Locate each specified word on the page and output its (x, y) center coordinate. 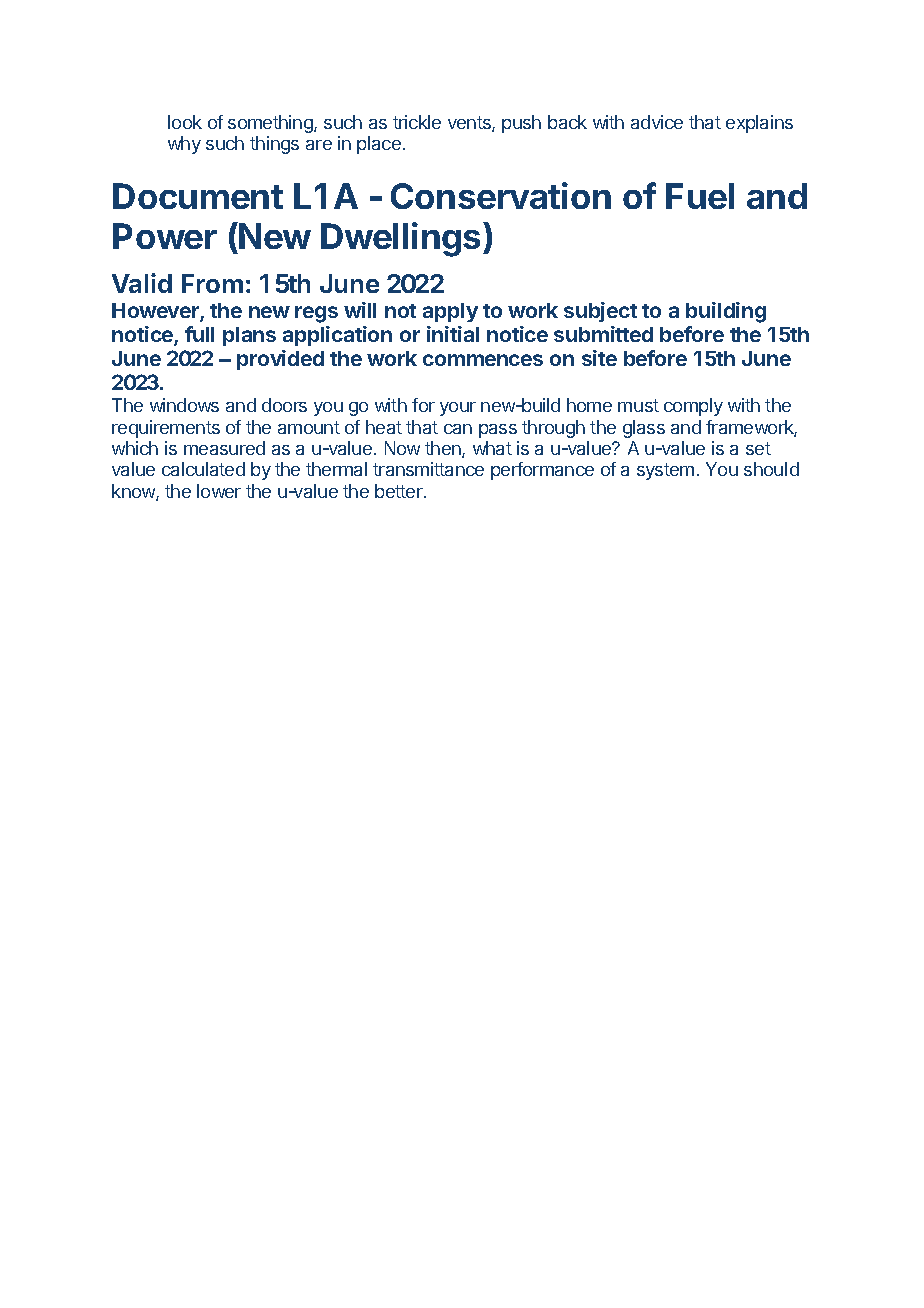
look (185, 122)
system (665, 471)
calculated (203, 469)
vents (470, 124)
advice (657, 122)
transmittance (428, 469)
